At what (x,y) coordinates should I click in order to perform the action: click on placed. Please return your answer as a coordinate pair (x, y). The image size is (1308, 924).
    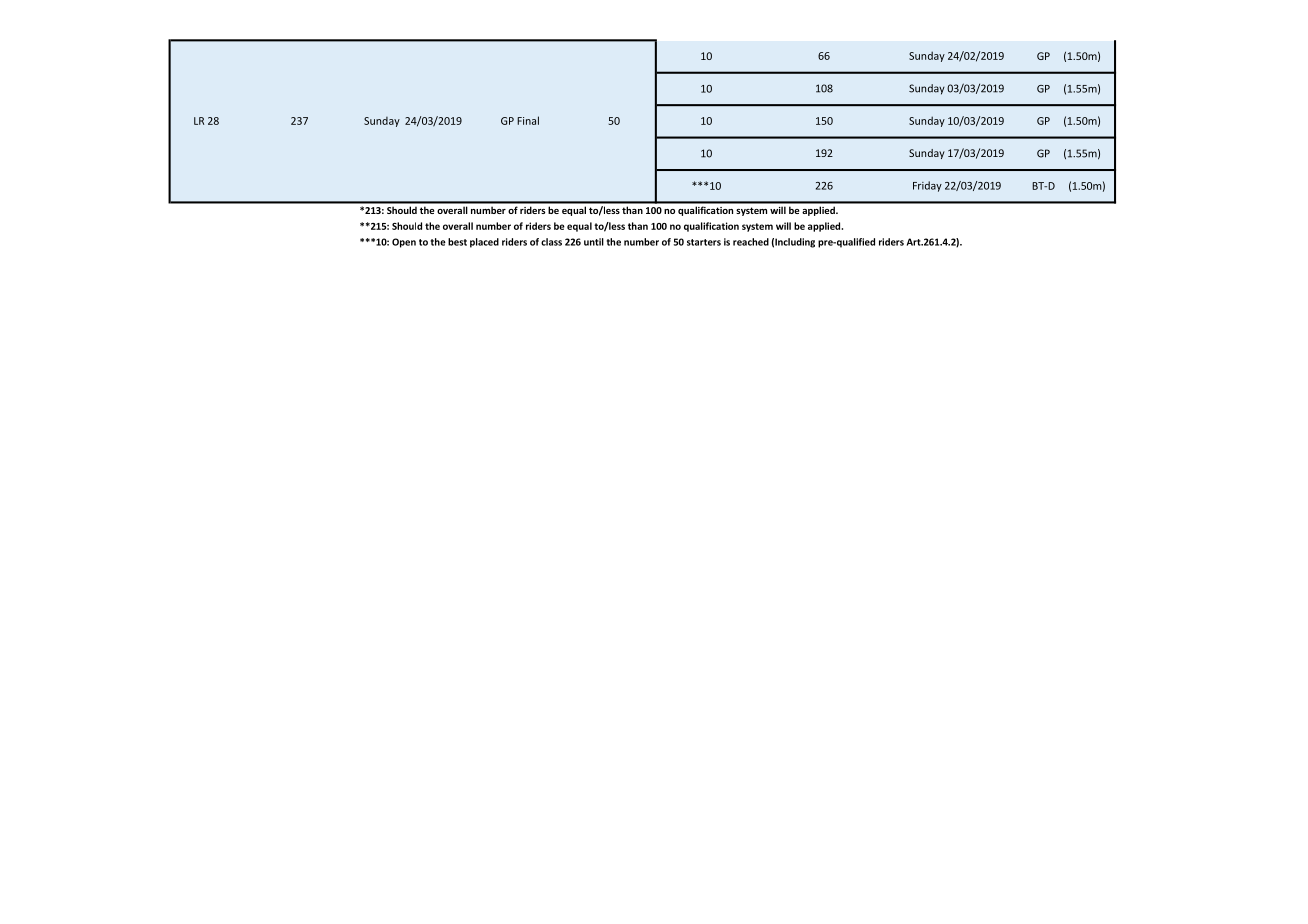
    Looking at the image, I should click on (484, 243).
